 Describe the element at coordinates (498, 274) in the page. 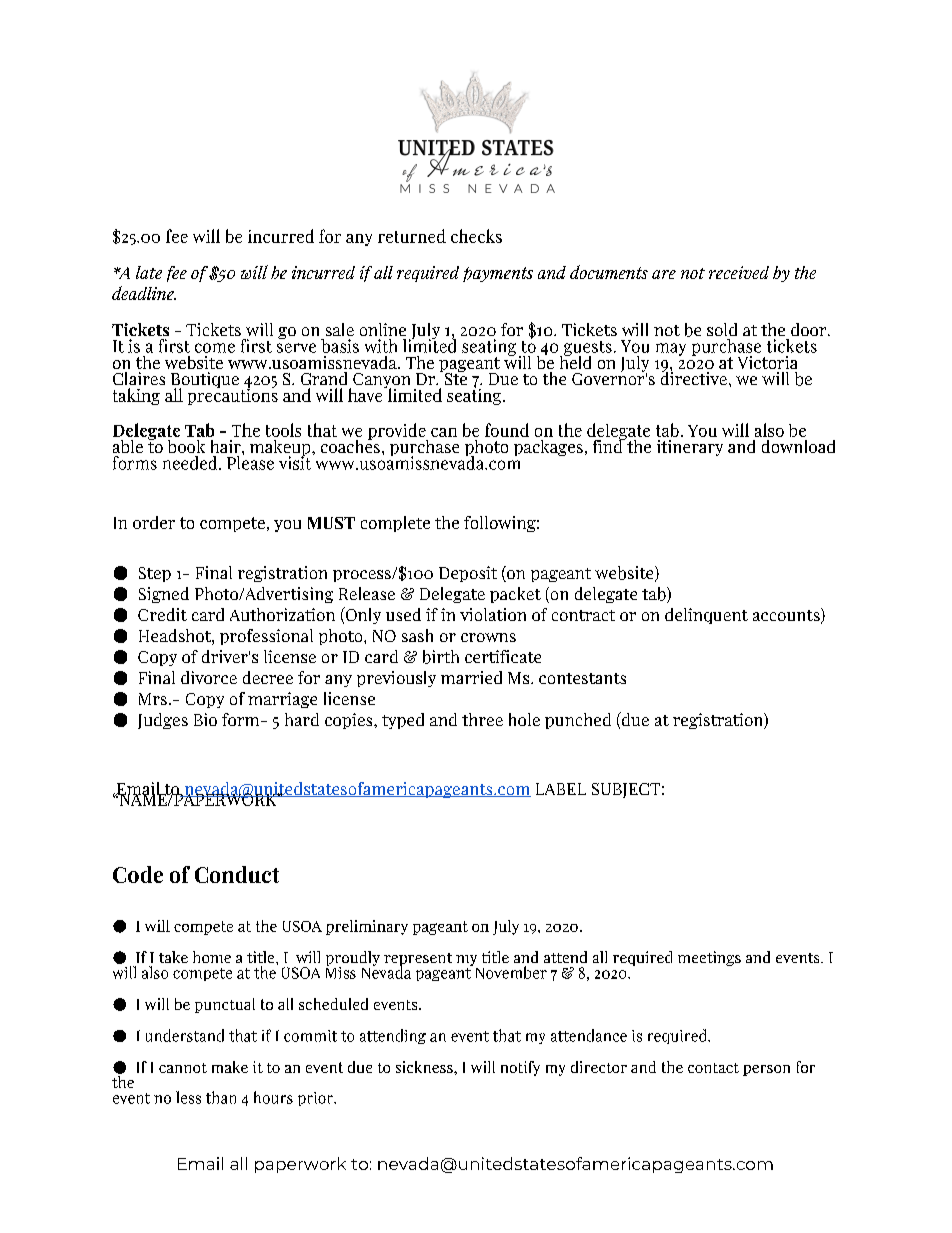

I see `payments` at that location.
